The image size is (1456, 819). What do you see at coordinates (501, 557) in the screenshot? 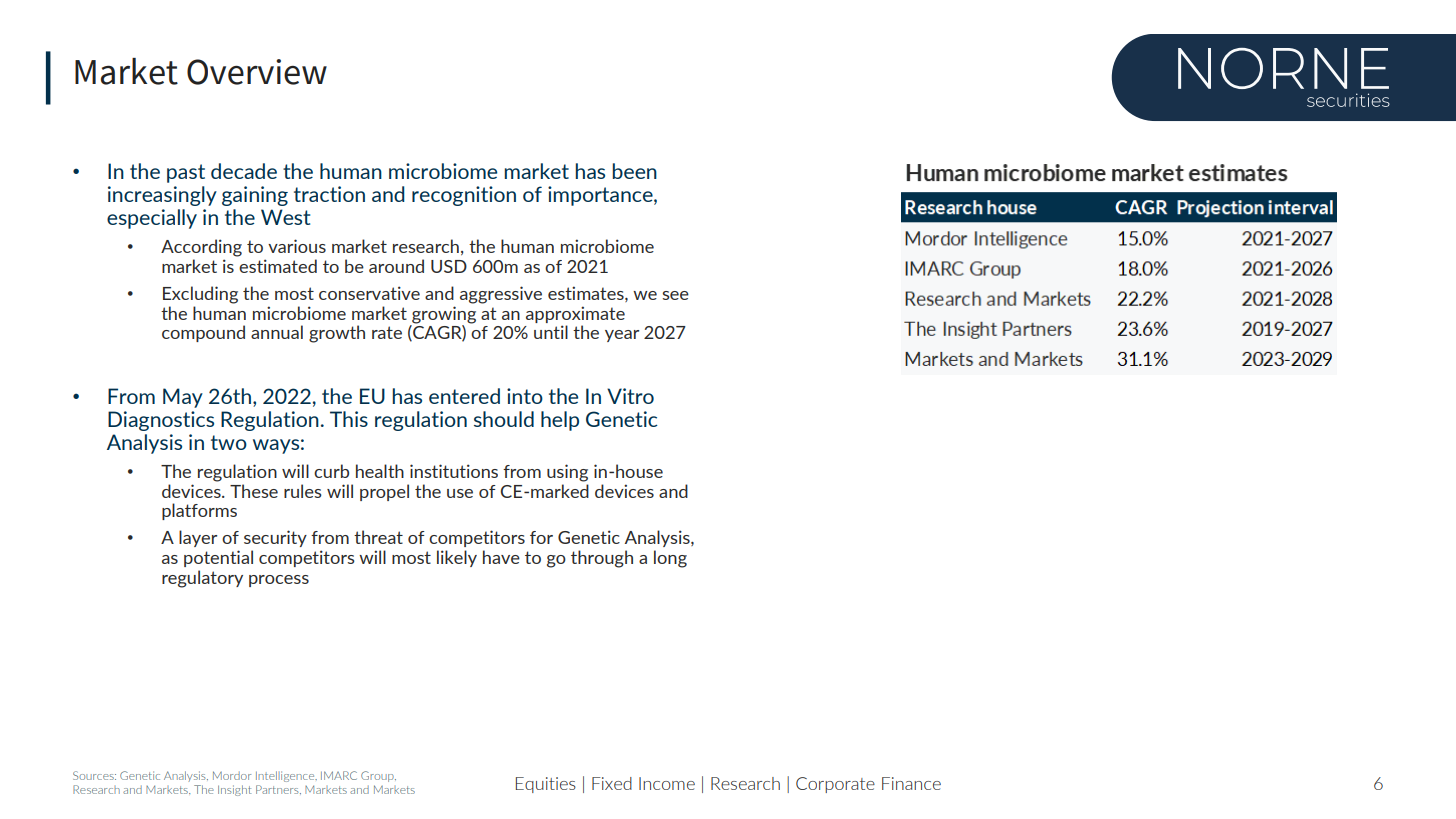
I see `have` at bounding box center [501, 557].
